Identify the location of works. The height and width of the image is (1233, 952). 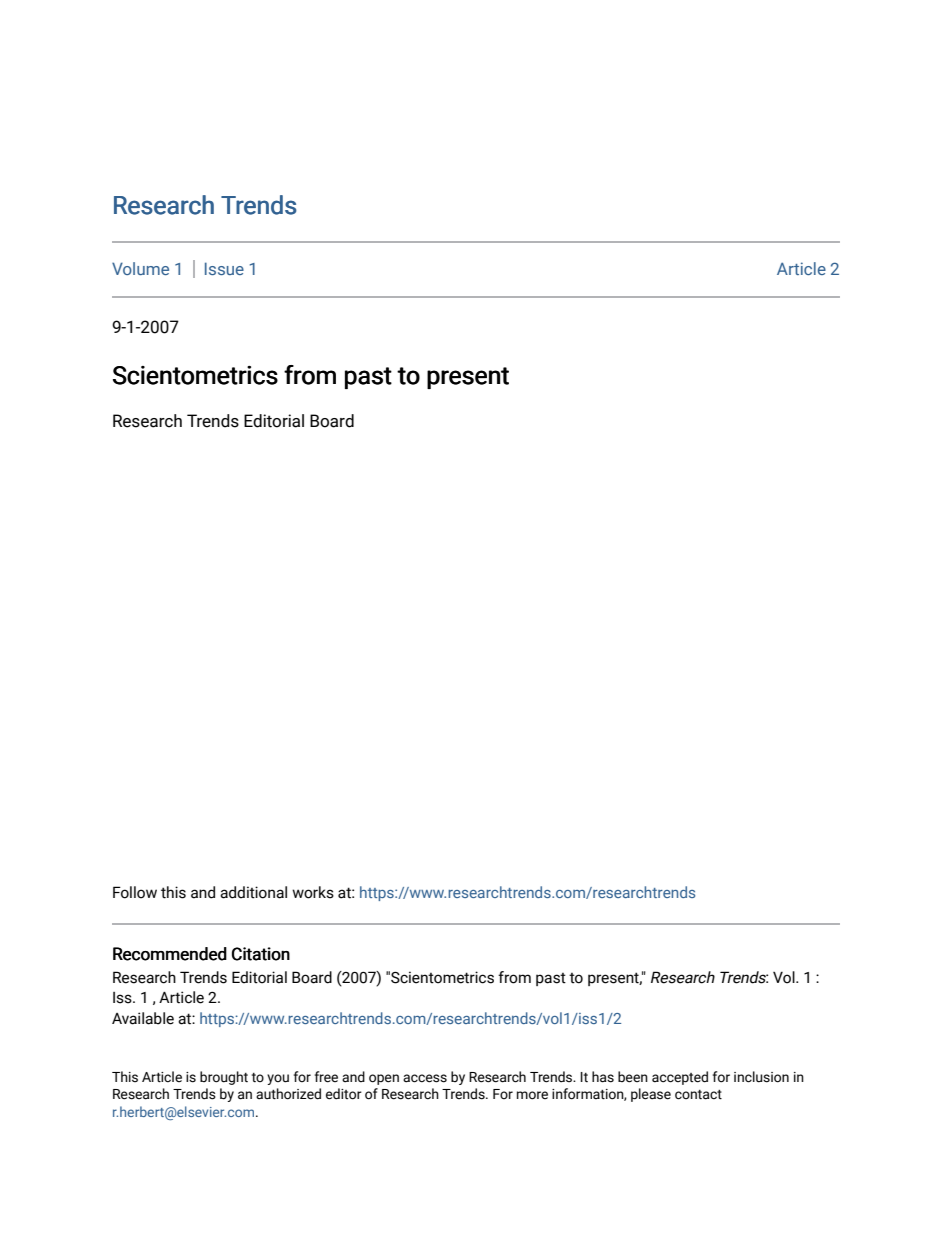
(313, 892).
